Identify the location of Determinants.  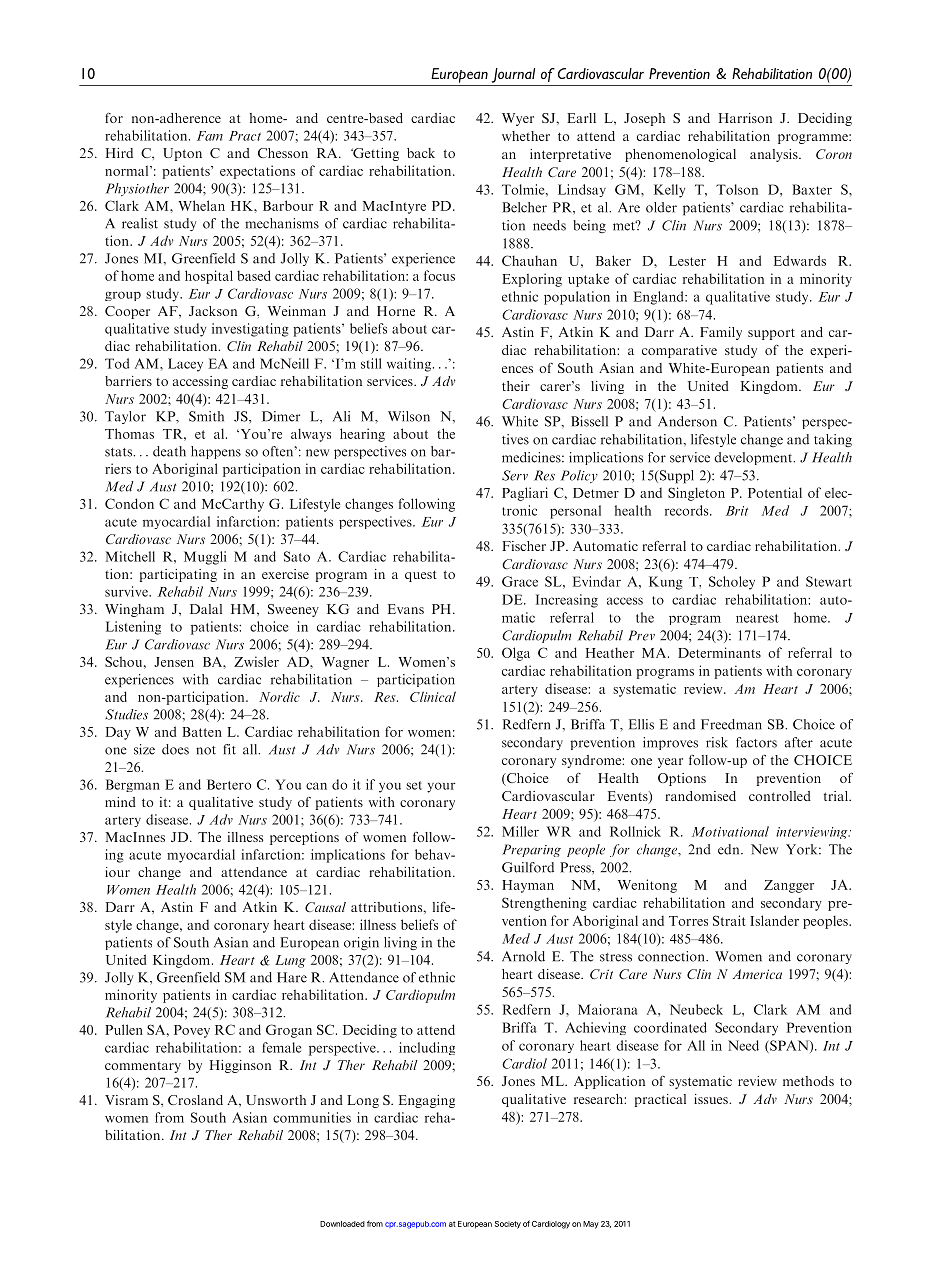
(719, 652).
